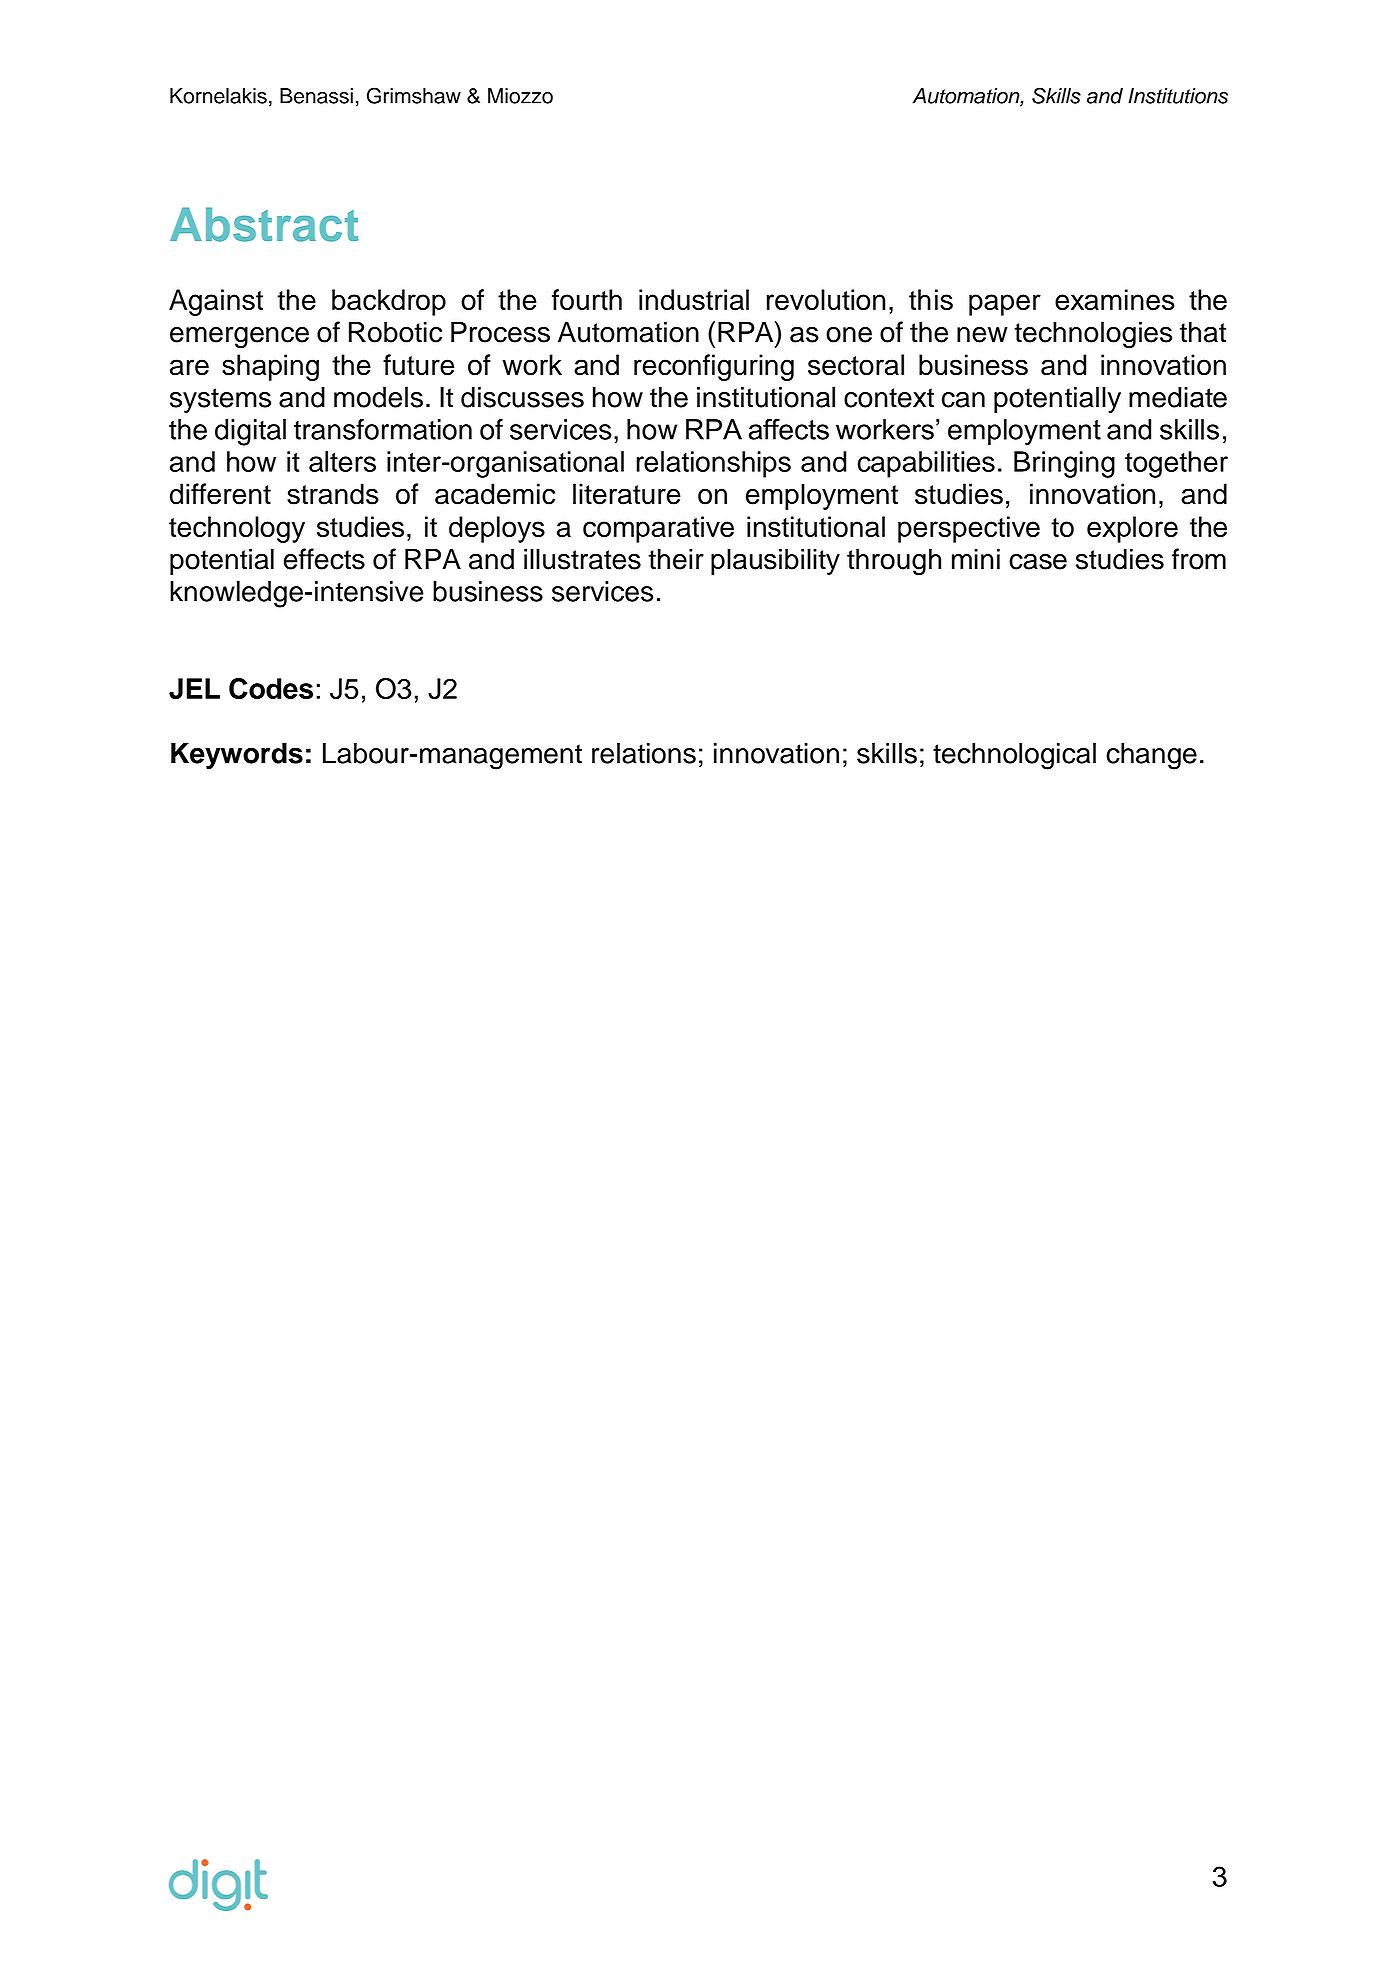 The width and height of the image is (1396, 1975). What do you see at coordinates (1115, 299) in the image?
I see `examines` at bounding box center [1115, 299].
